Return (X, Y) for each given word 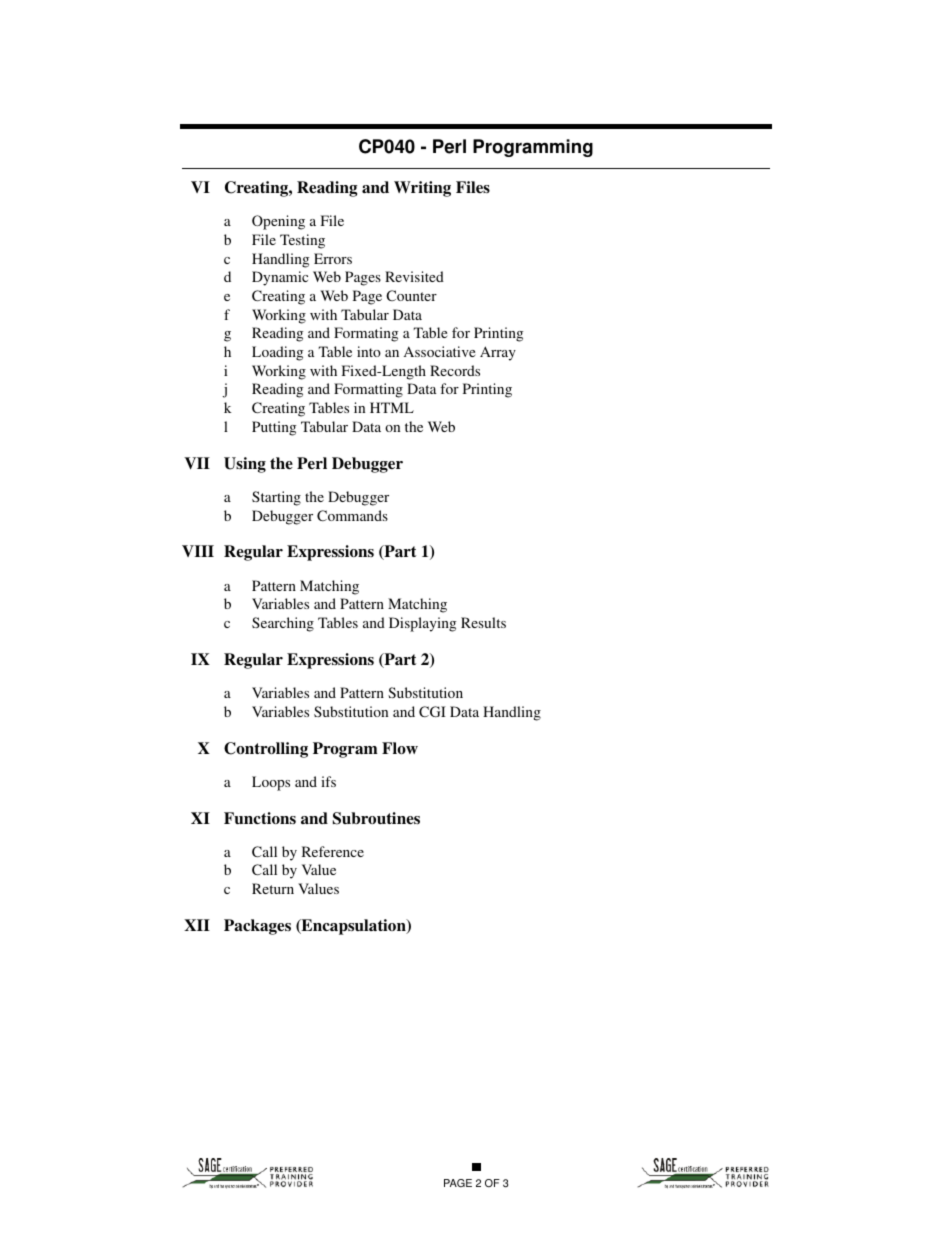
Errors (333, 258)
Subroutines (376, 818)
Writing (422, 189)
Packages (257, 927)
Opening (278, 222)
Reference (333, 851)
